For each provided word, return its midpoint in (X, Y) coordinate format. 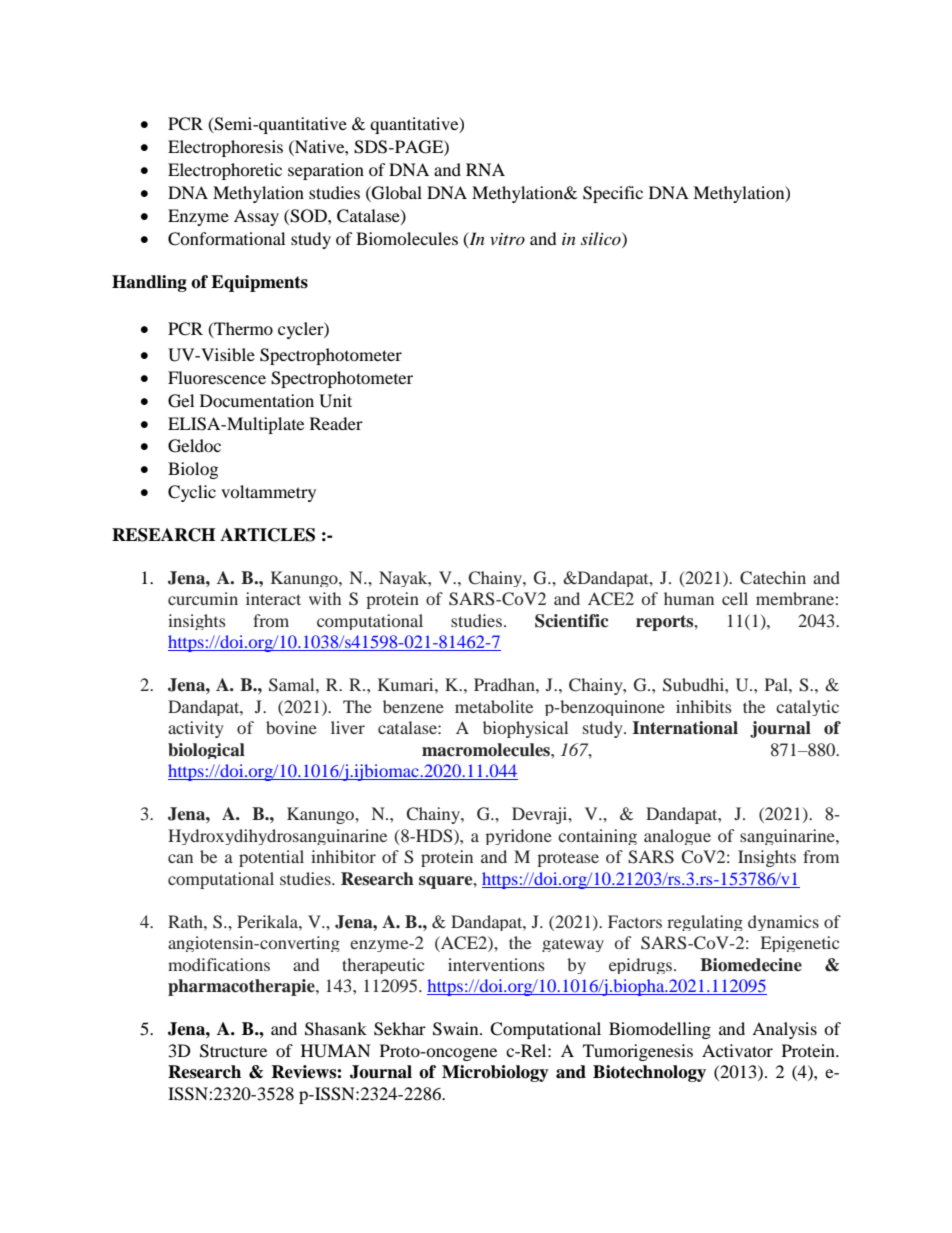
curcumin (203, 598)
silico (602, 238)
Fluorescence (217, 377)
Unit (335, 401)
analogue (677, 837)
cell (735, 598)
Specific (613, 194)
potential (271, 858)
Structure (233, 1051)
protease (568, 859)
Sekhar (400, 1029)
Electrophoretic (225, 171)
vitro (507, 239)
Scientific (571, 621)
